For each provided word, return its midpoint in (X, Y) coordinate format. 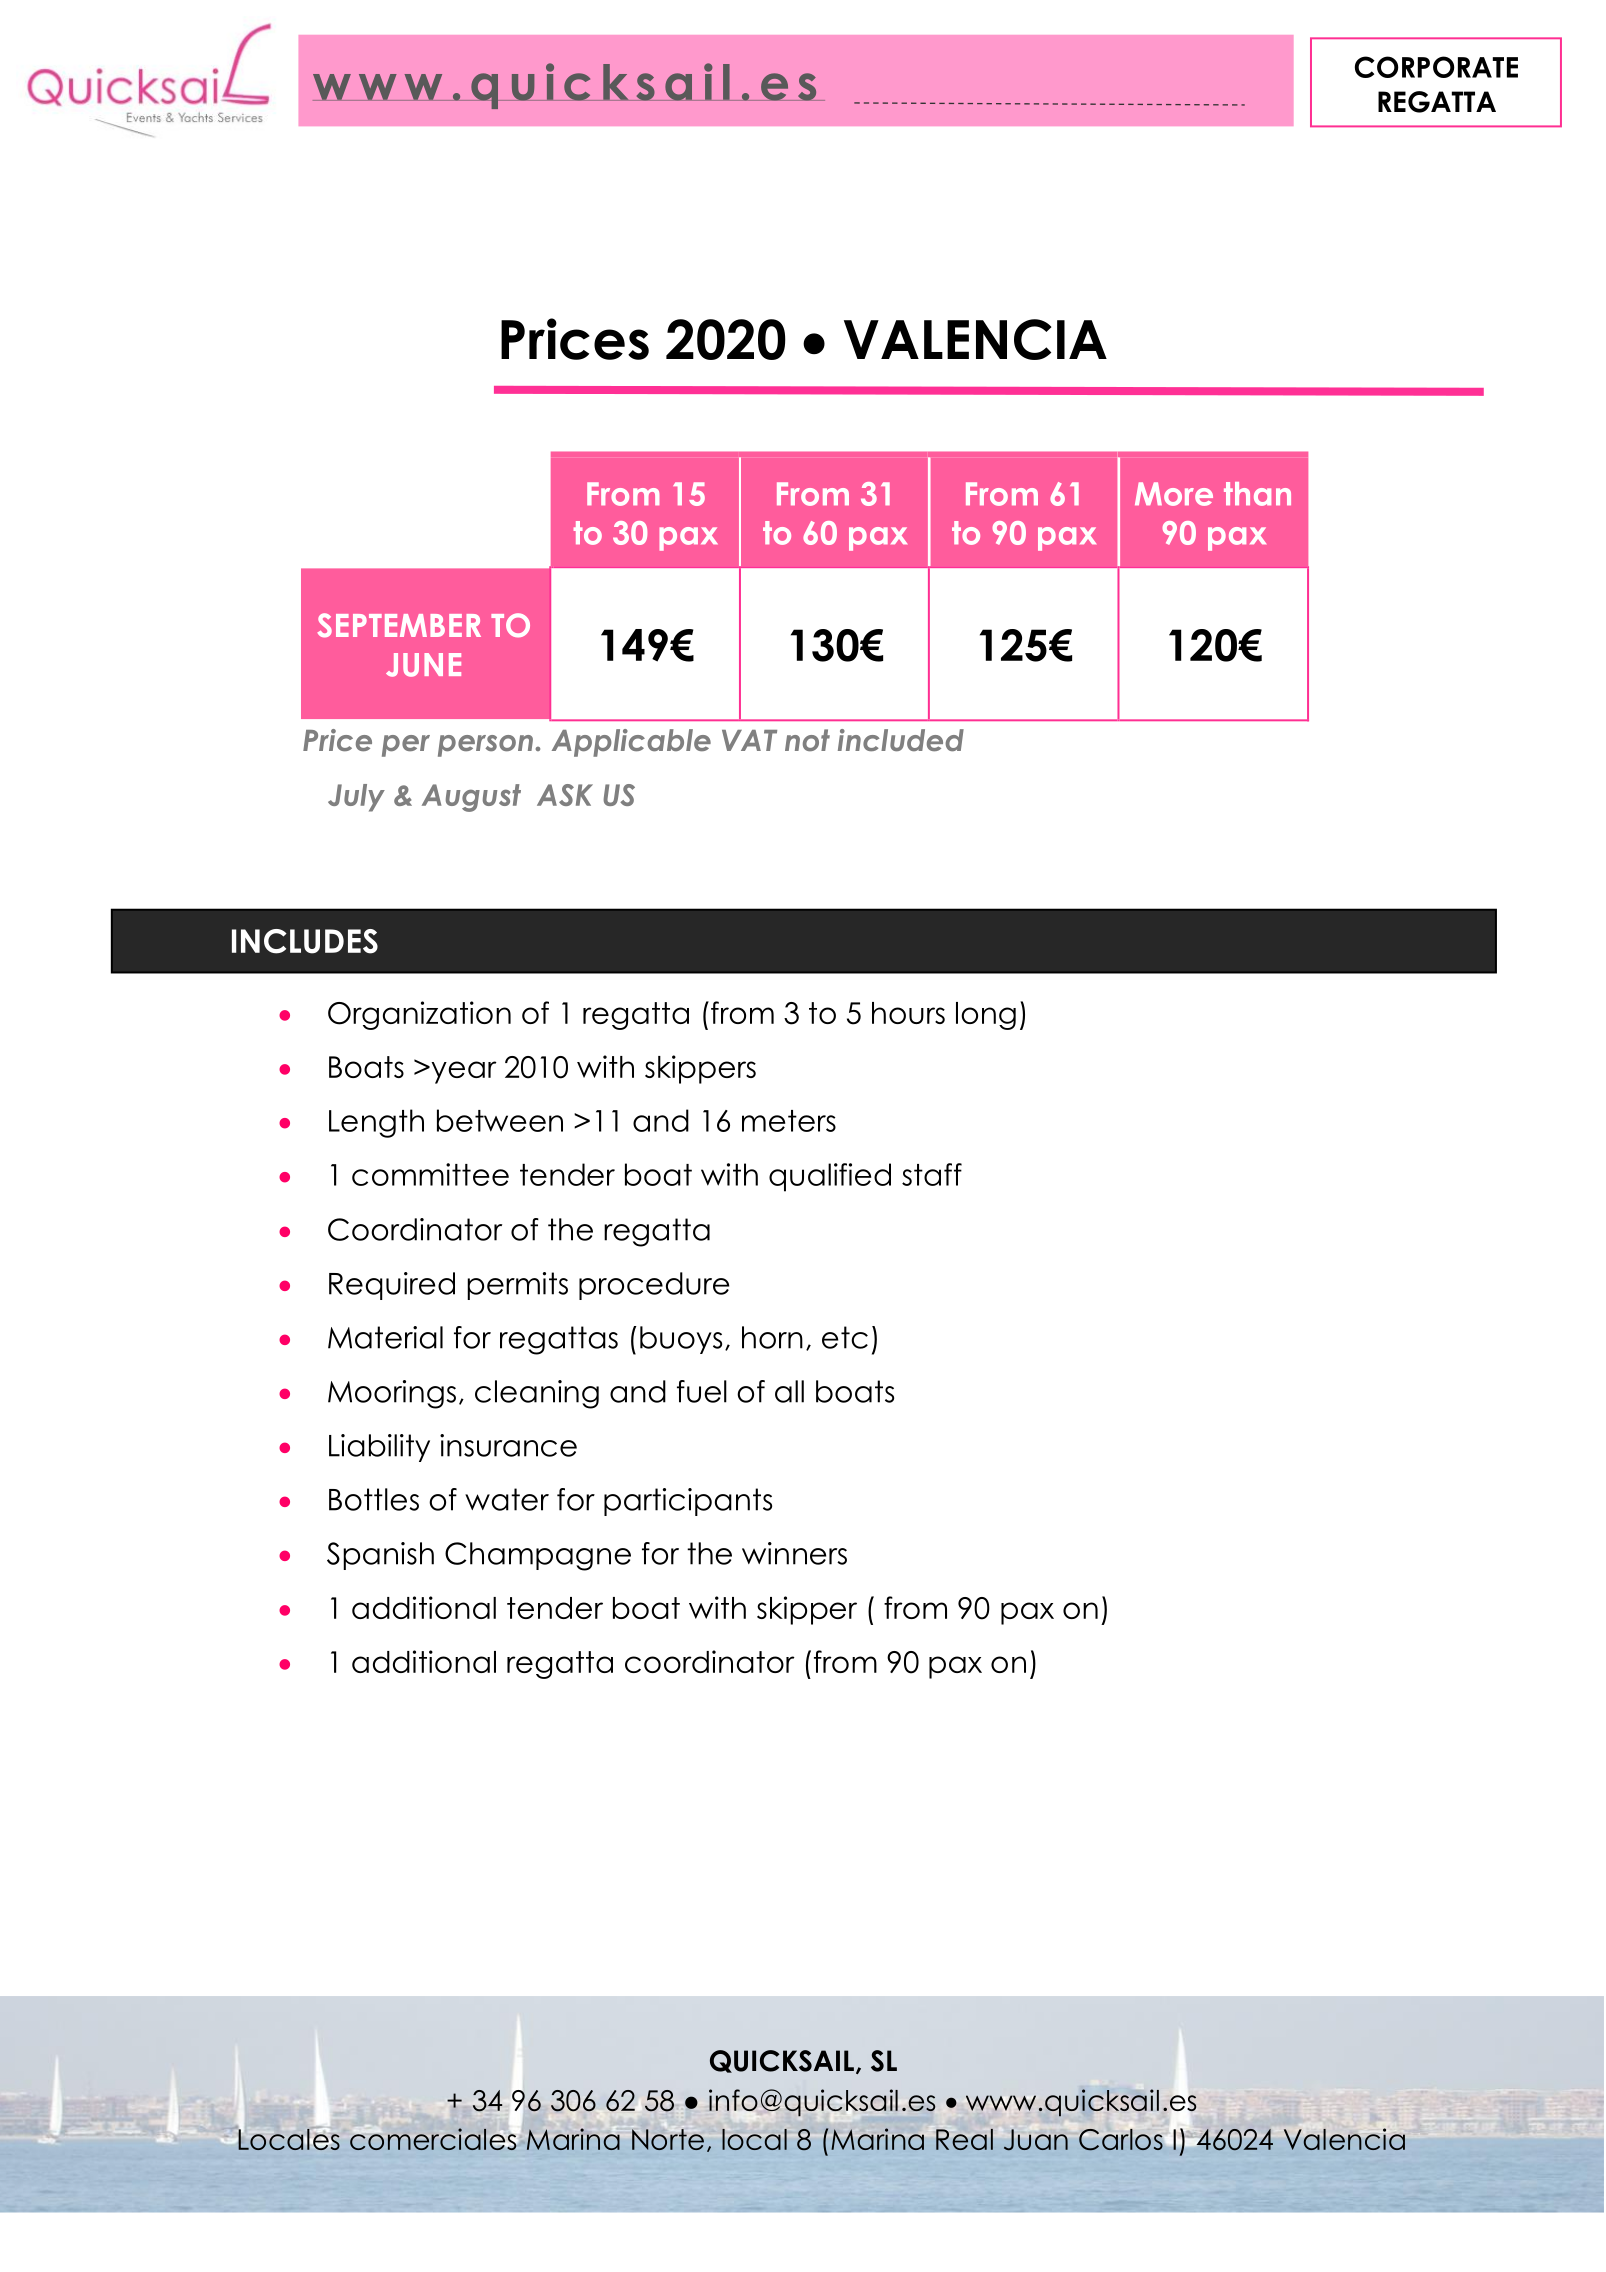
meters (789, 1121)
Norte (668, 2139)
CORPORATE (1436, 67)
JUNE (423, 665)
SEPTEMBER (399, 625)
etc (845, 1337)
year (463, 1072)
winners (794, 1553)
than (1257, 494)
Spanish (380, 1556)
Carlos (1121, 2140)
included (901, 740)
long (986, 1016)
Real (964, 2139)
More (1174, 494)
